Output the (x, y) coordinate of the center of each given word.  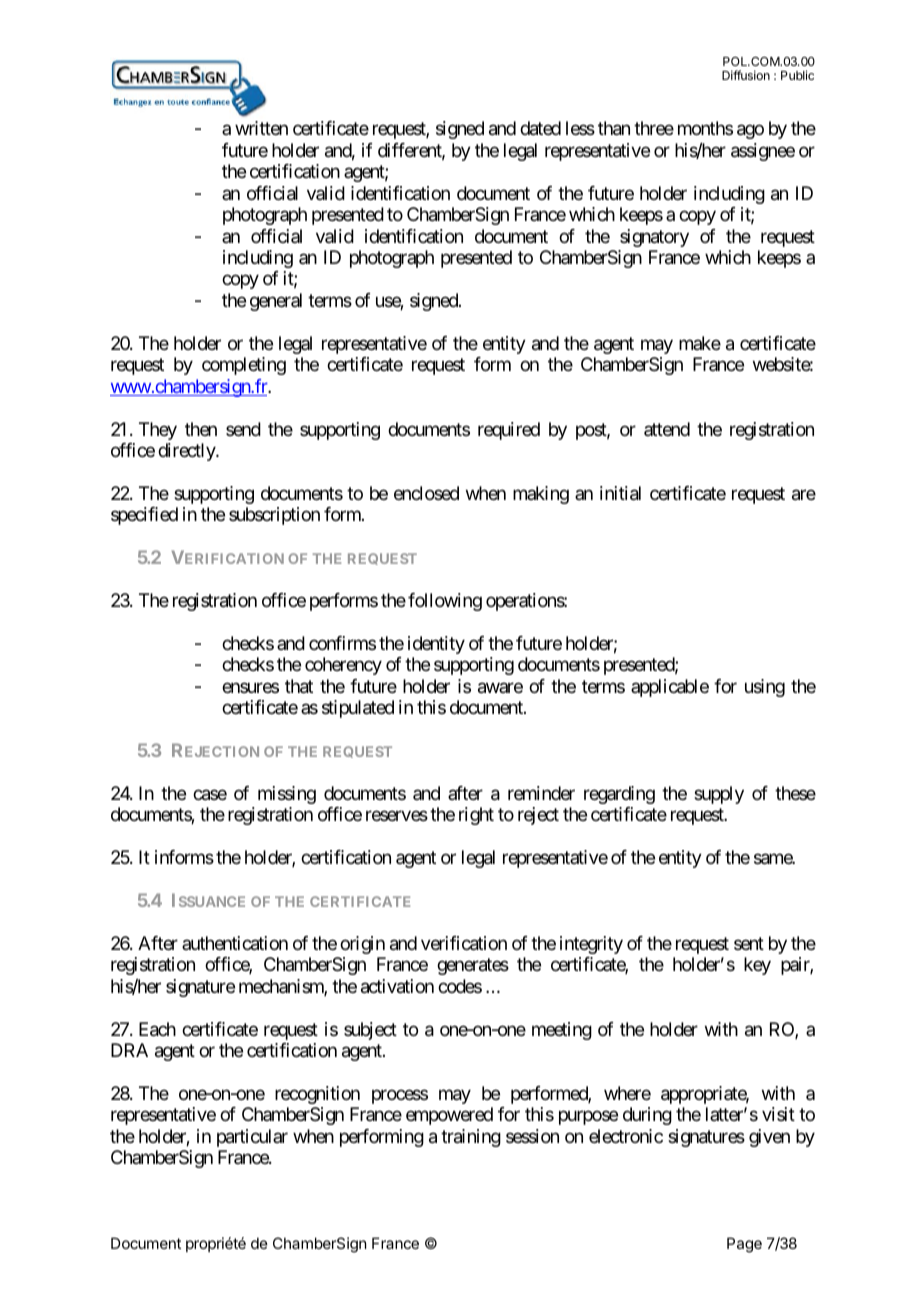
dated (540, 128)
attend (667, 429)
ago (750, 132)
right (476, 816)
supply (719, 795)
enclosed (426, 493)
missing (287, 795)
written (261, 128)
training (471, 1138)
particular (252, 1138)
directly (187, 452)
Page (744, 1245)
